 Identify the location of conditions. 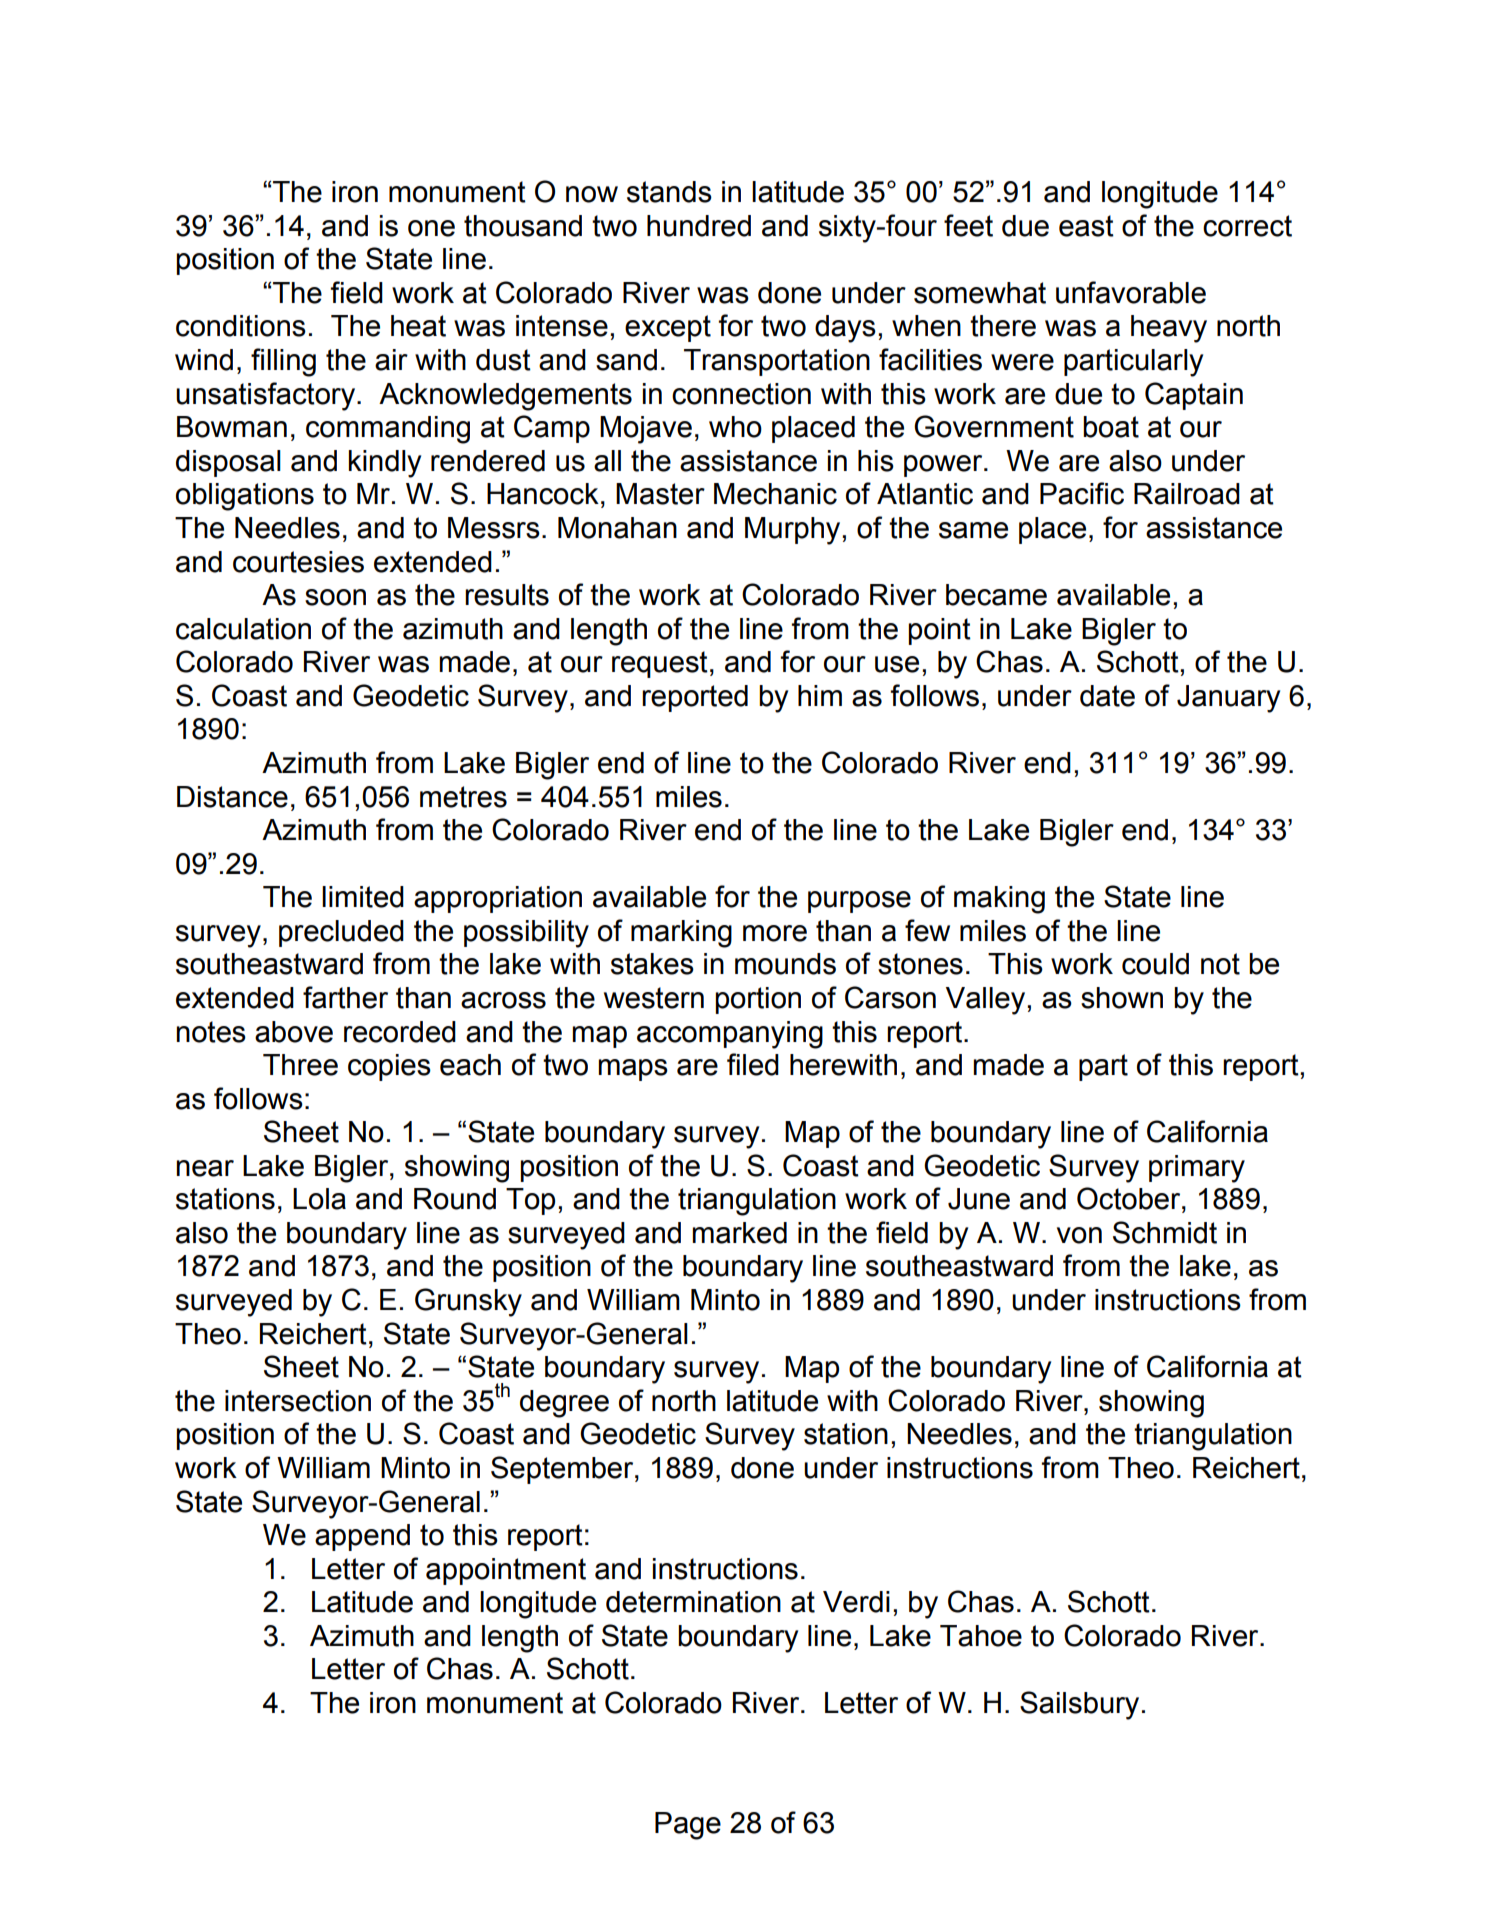
(241, 326).
